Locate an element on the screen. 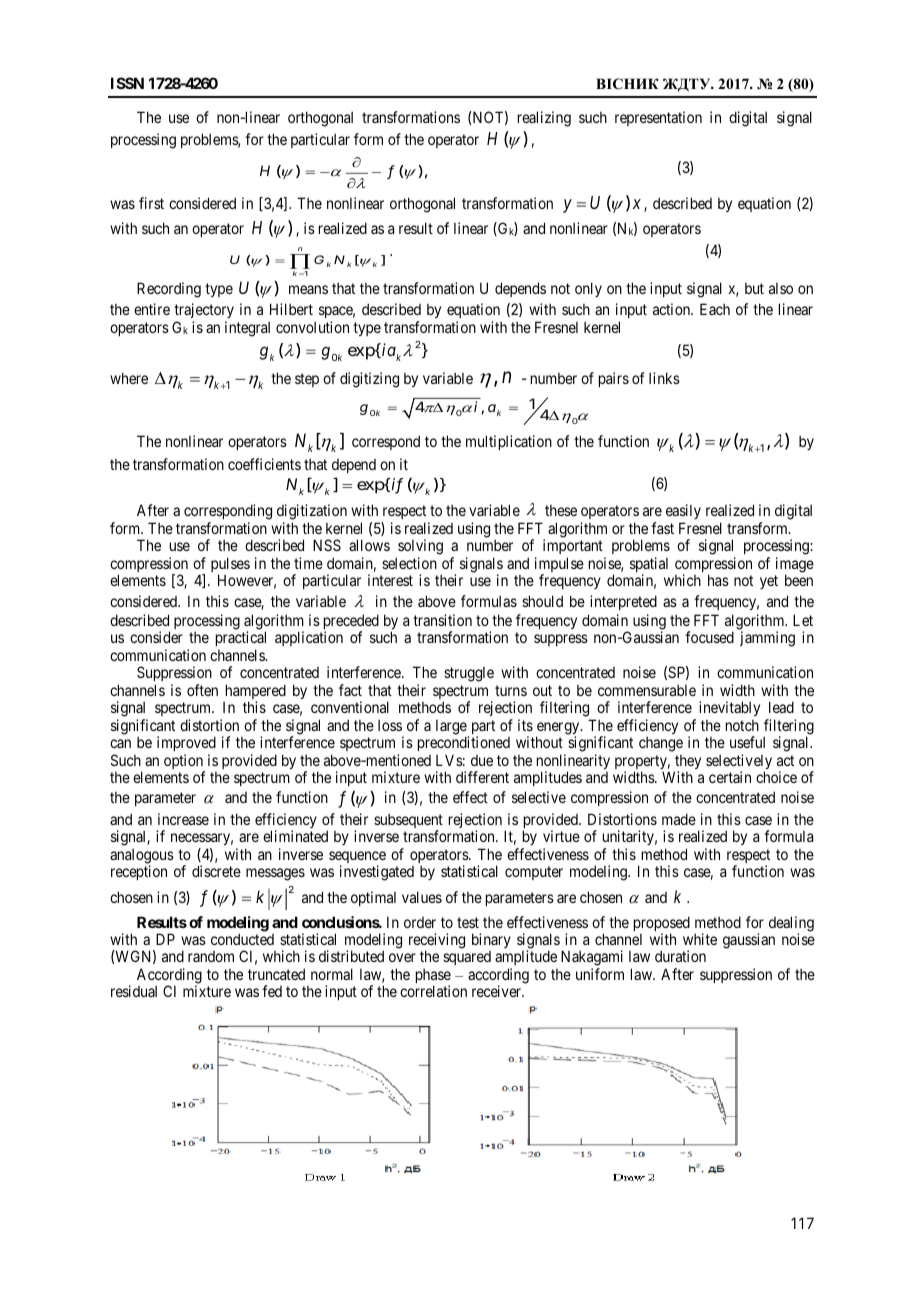 The width and height of the screenshot is (924, 1308). realizing is located at coordinates (544, 119).
